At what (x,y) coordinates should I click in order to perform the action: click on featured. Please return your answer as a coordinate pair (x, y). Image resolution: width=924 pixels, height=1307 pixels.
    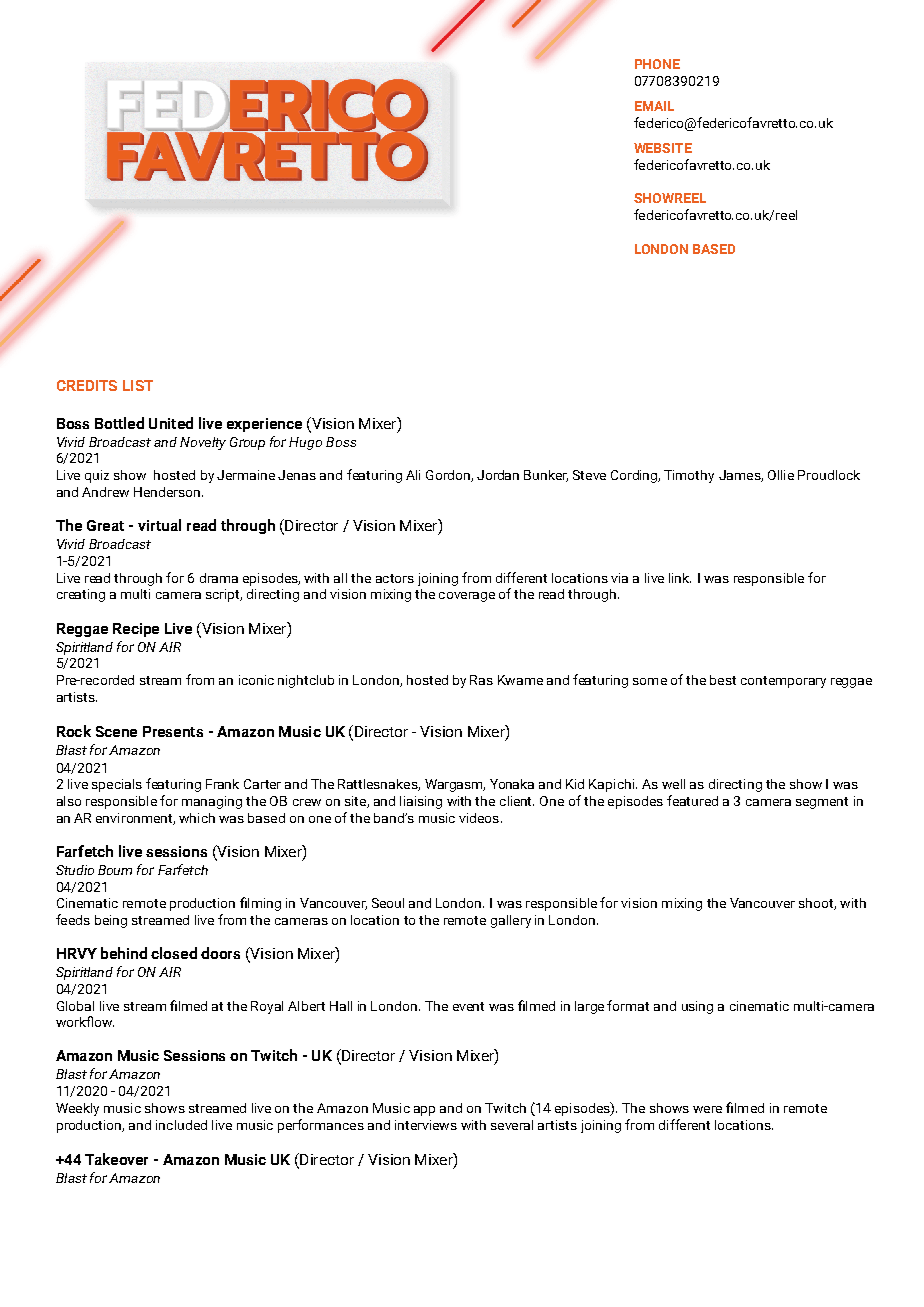
    Looking at the image, I should click on (692, 800).
